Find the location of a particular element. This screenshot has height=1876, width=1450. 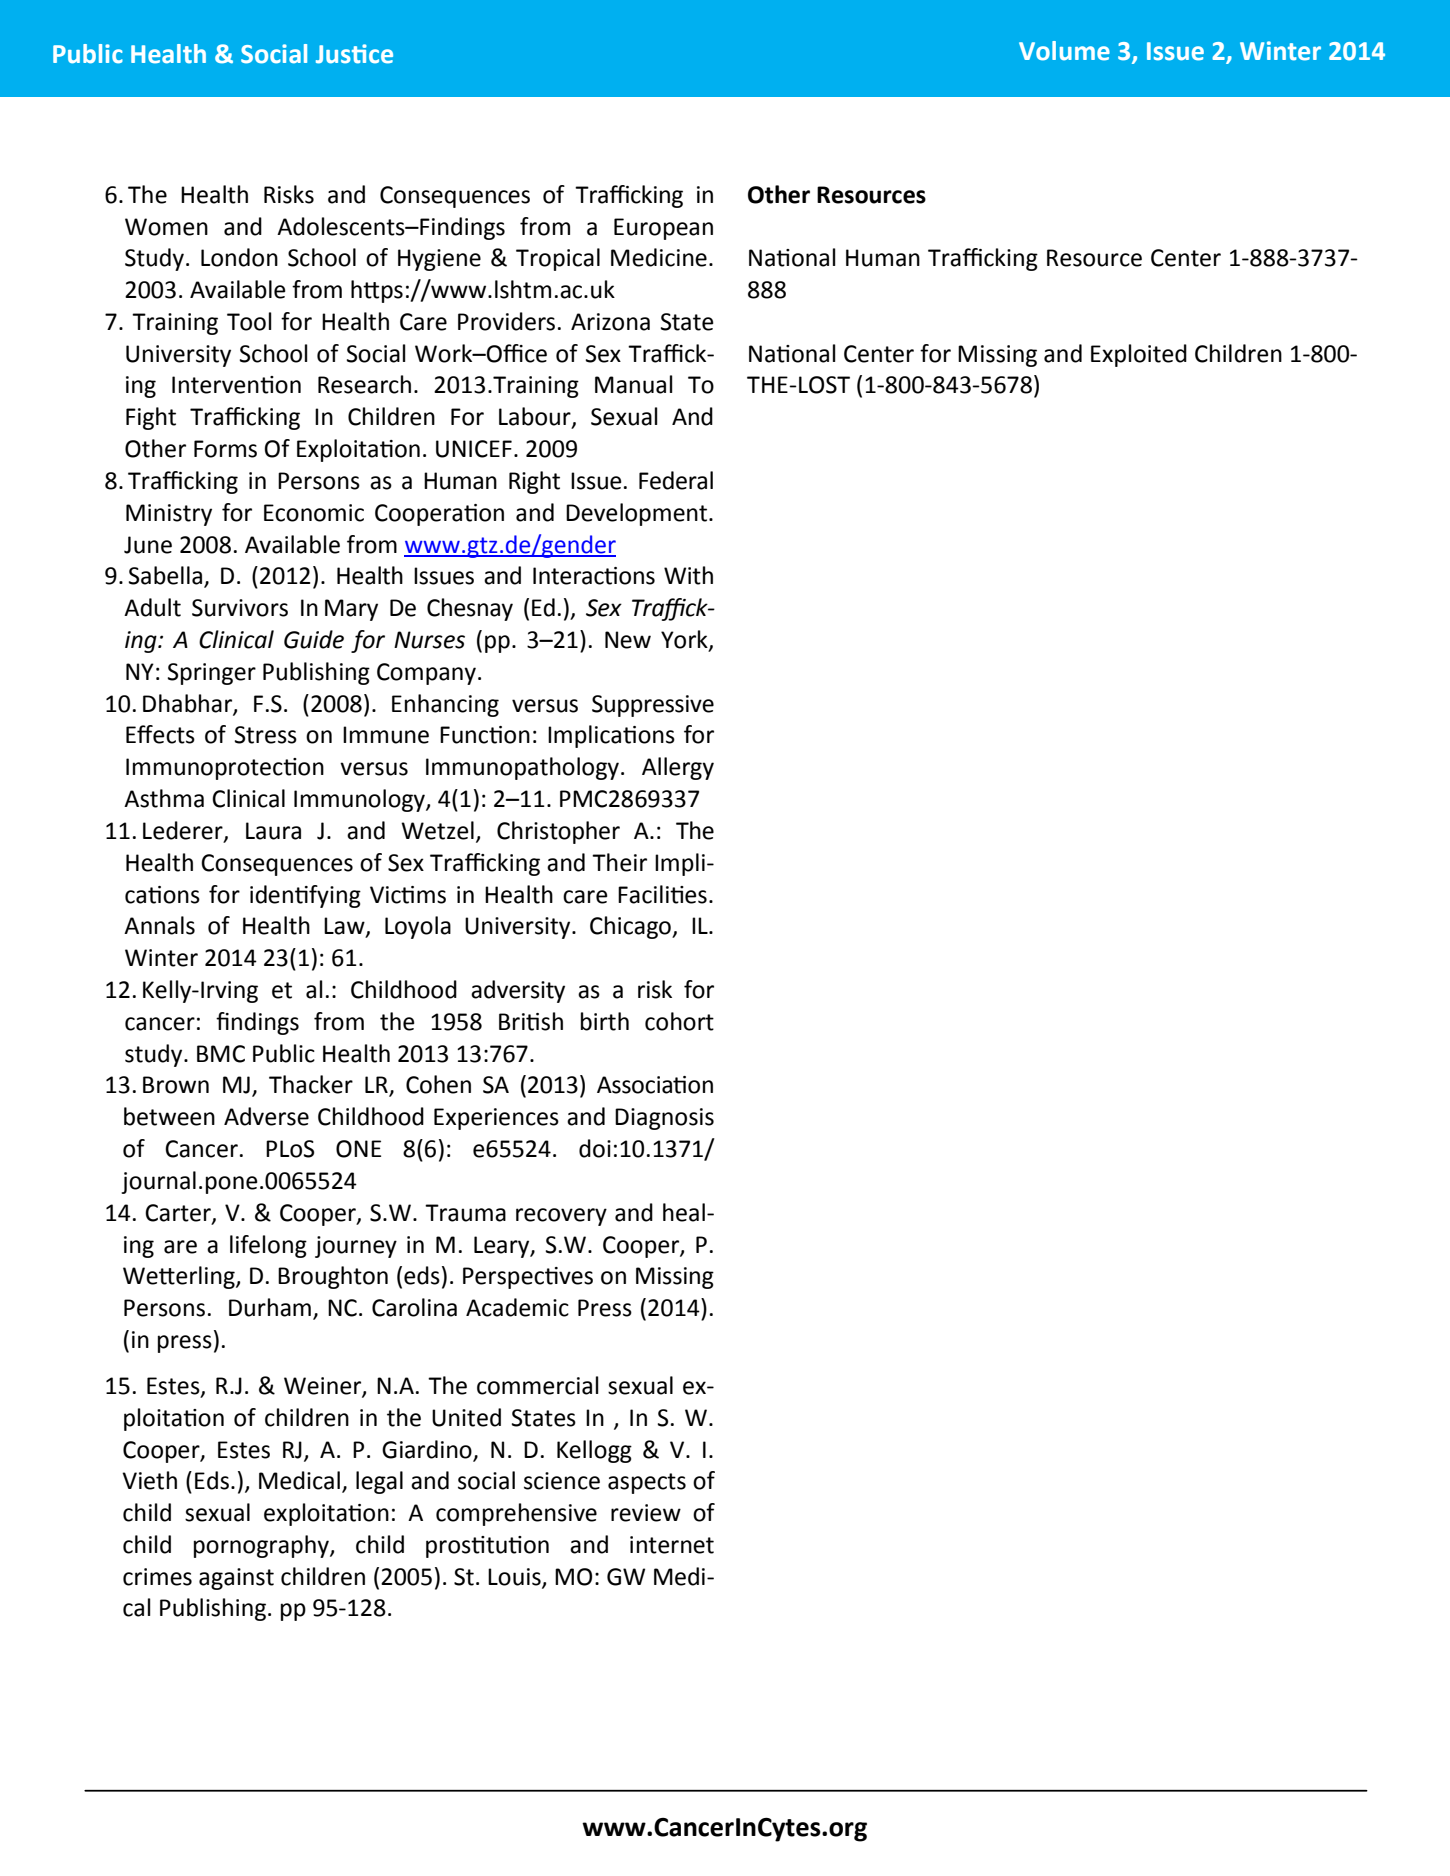

cohort is located at coordinates (679, 1021).
